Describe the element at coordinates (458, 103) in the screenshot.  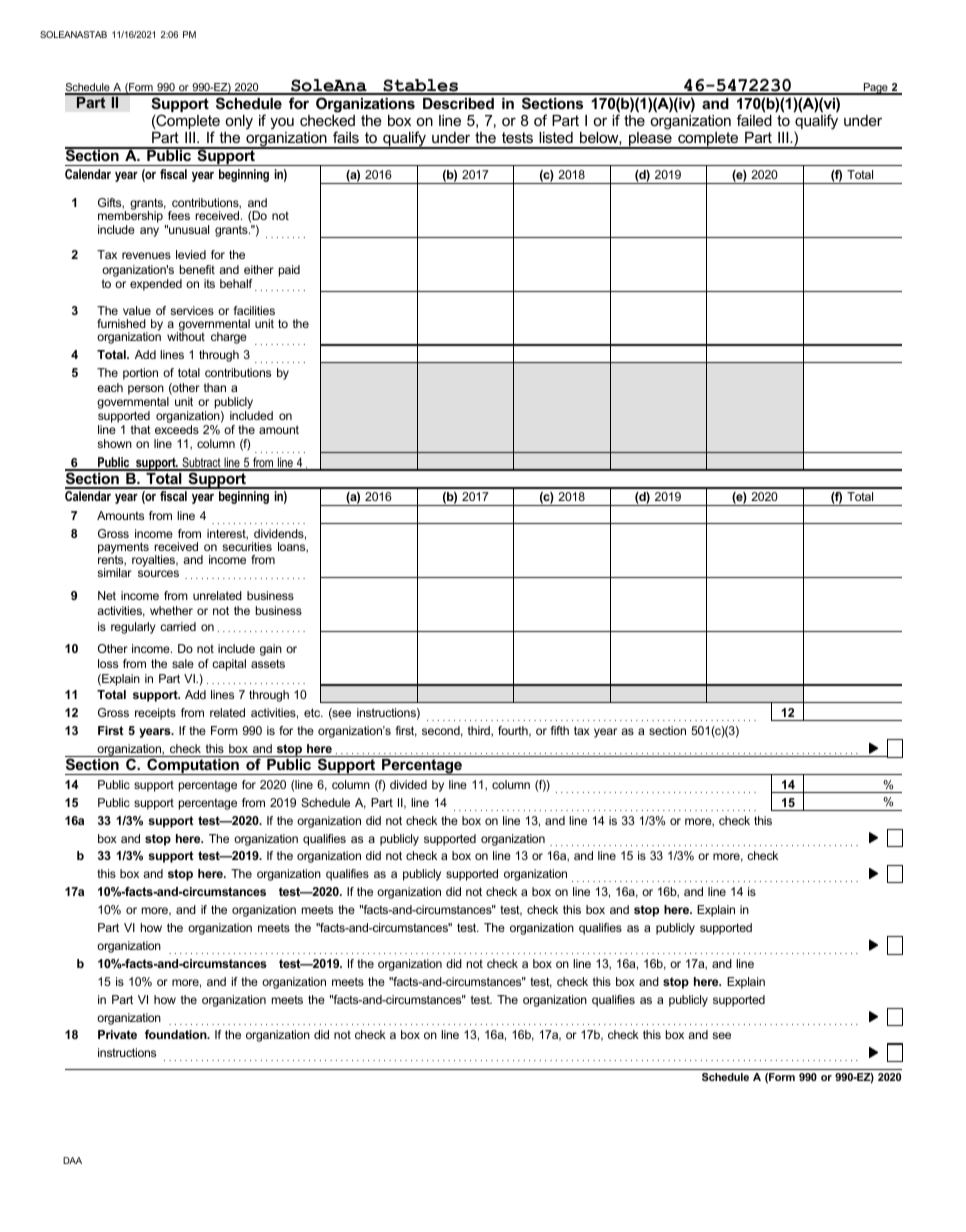
I see `Described` at that location.
